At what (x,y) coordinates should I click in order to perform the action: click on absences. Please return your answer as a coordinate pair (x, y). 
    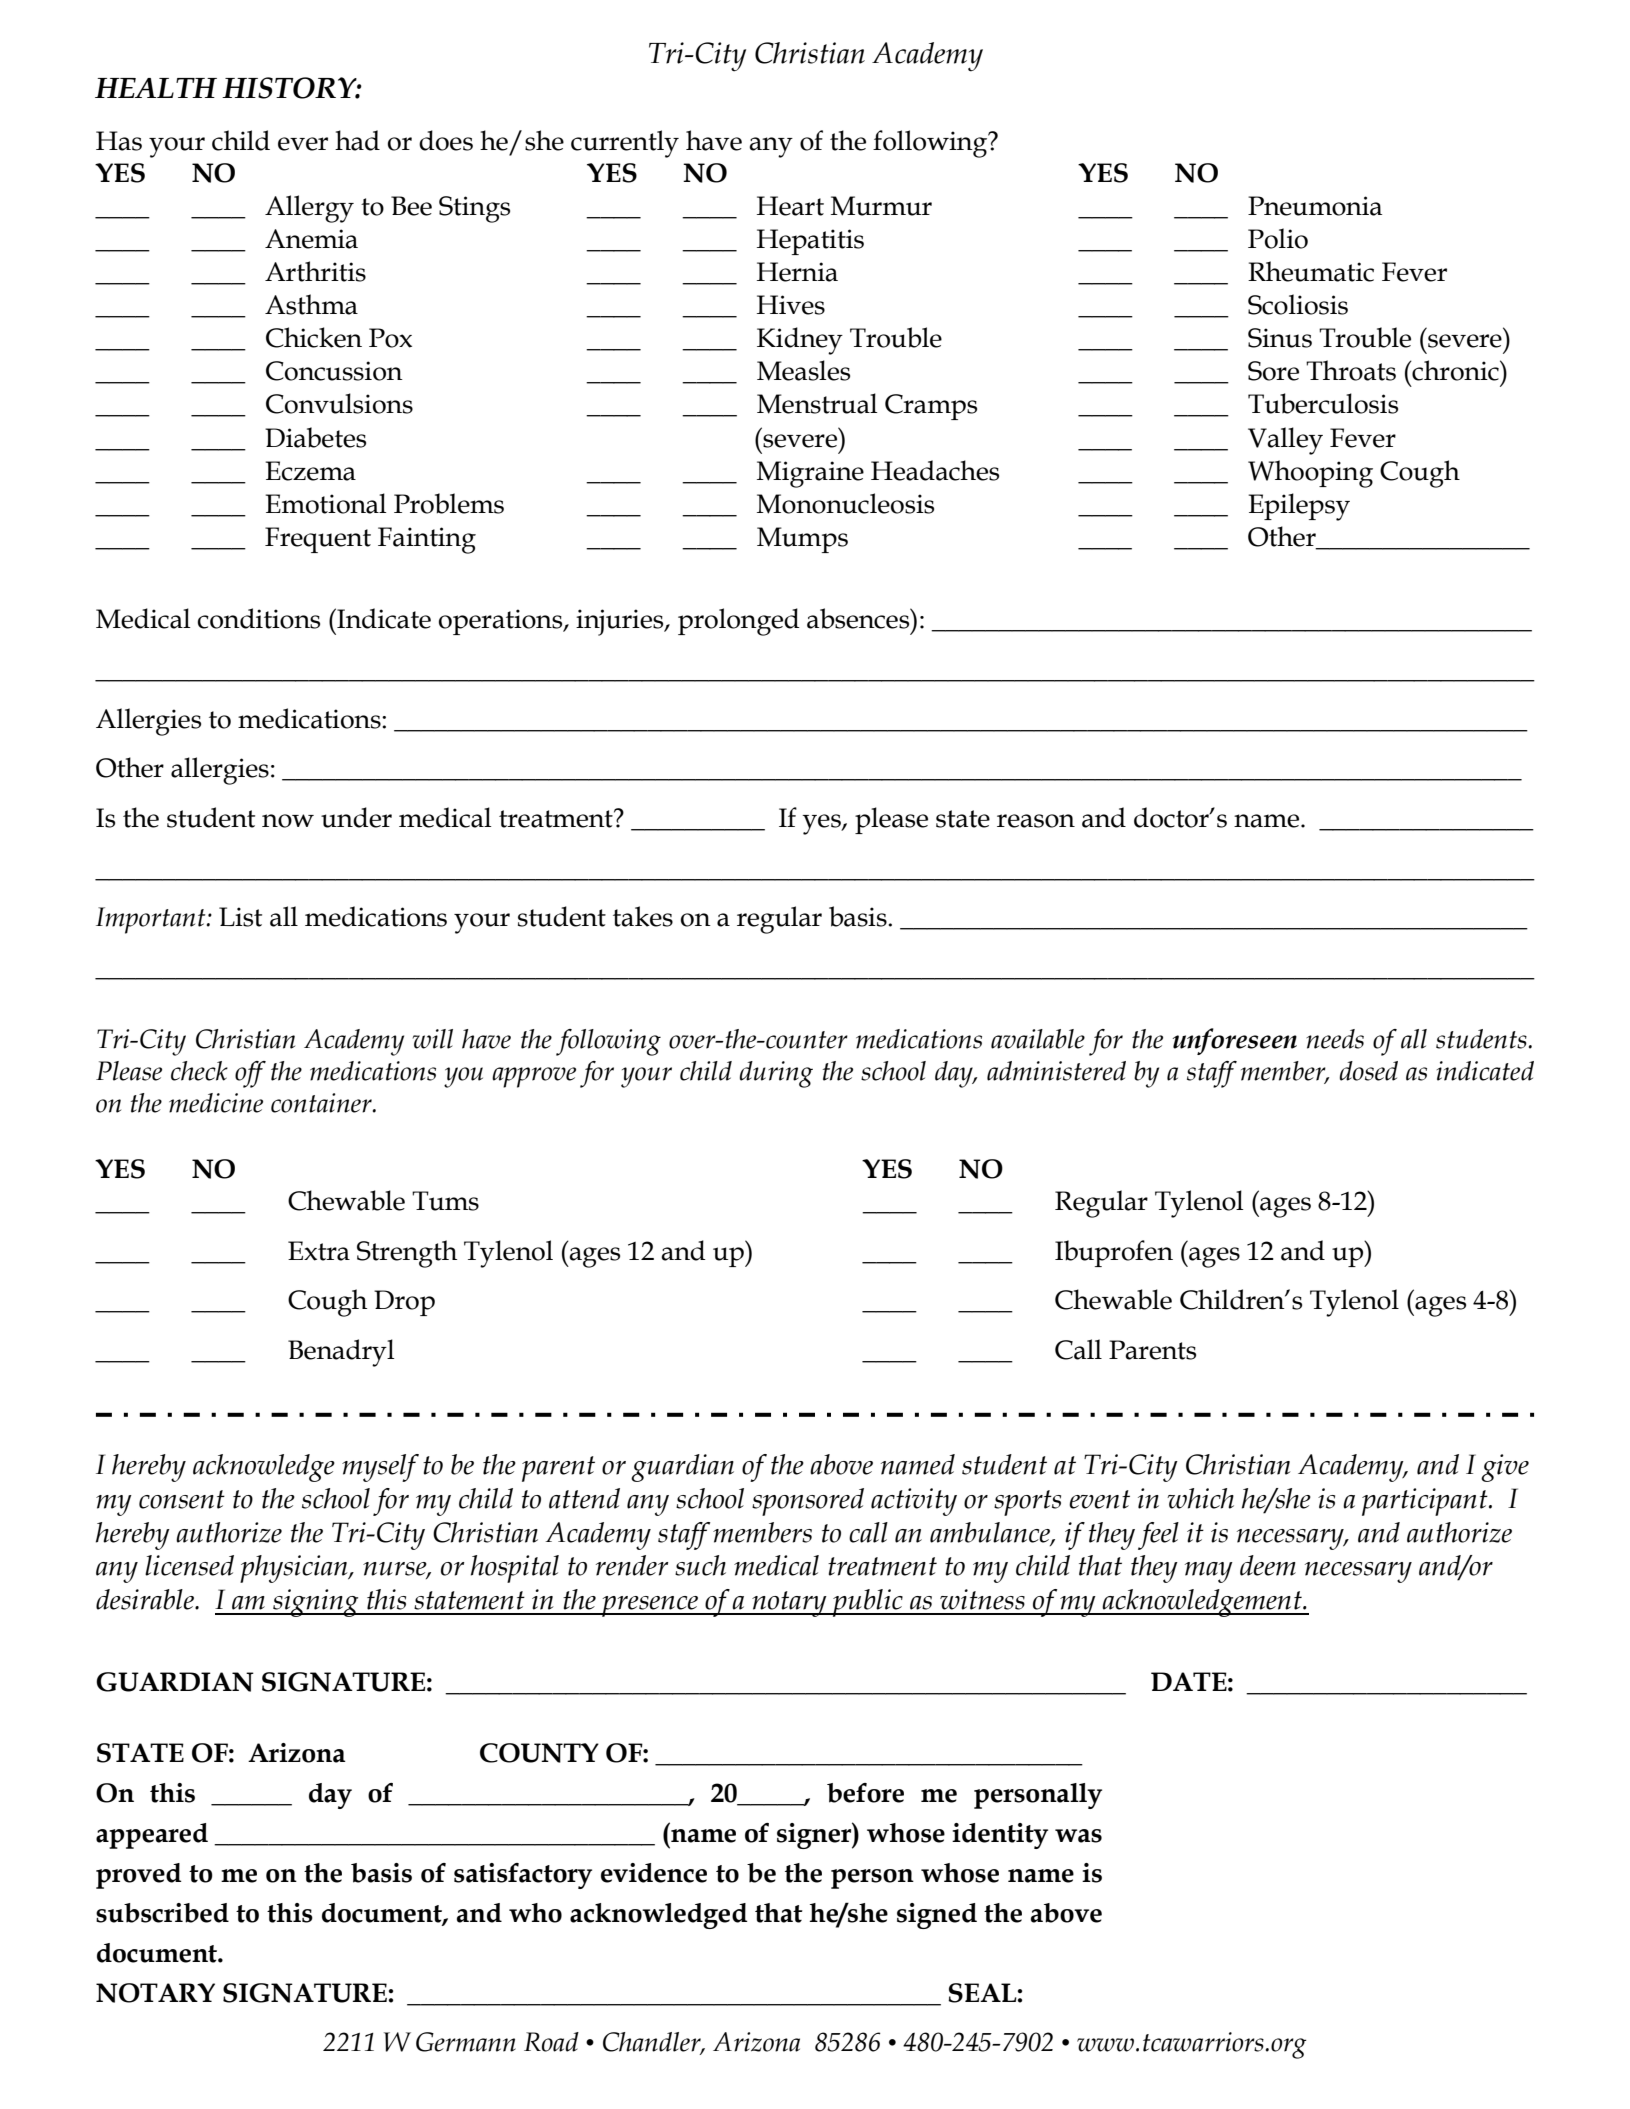
    Looking at the image, I should click on (859, 618).
